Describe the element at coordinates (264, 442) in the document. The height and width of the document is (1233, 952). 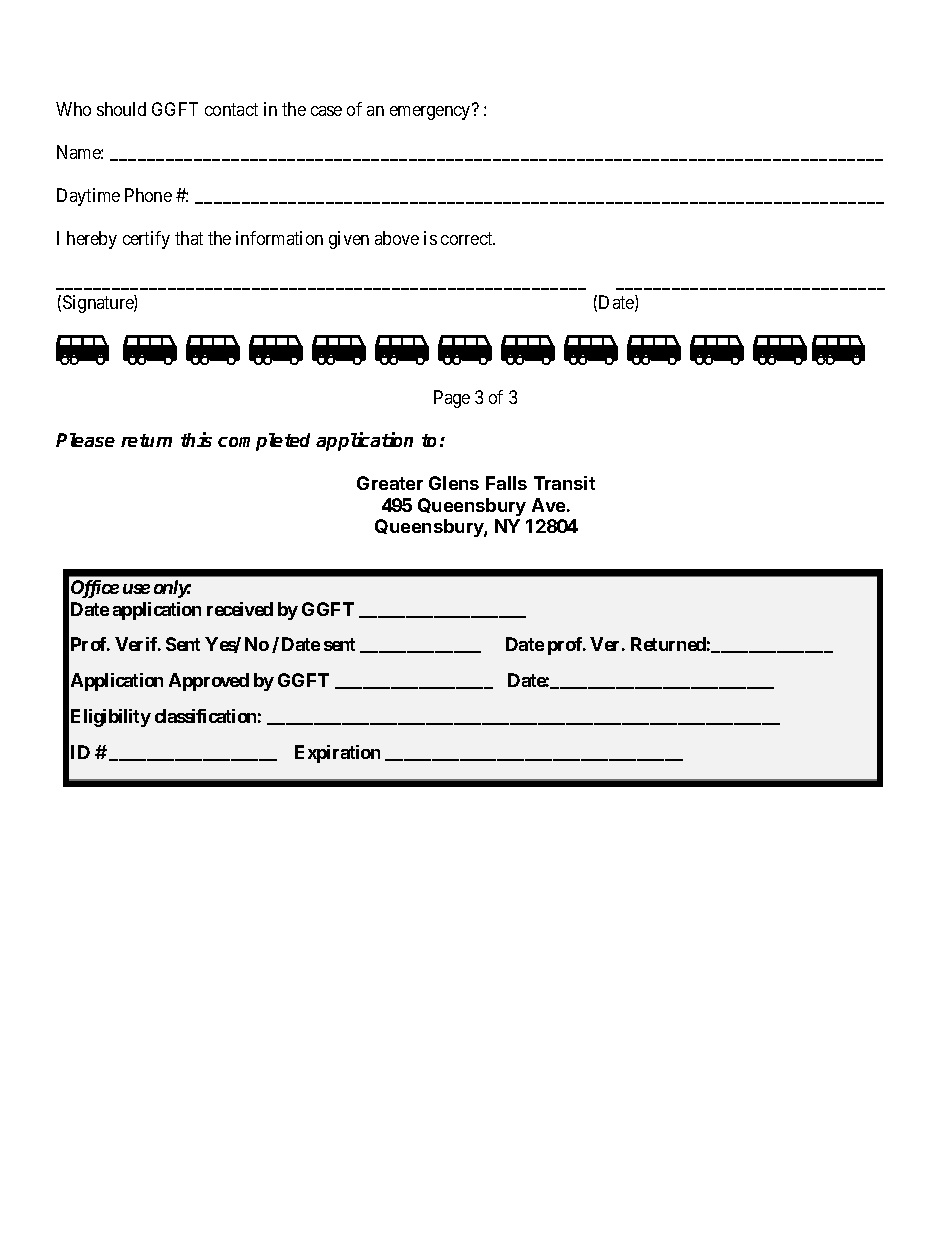
I see `completed` at that location.
